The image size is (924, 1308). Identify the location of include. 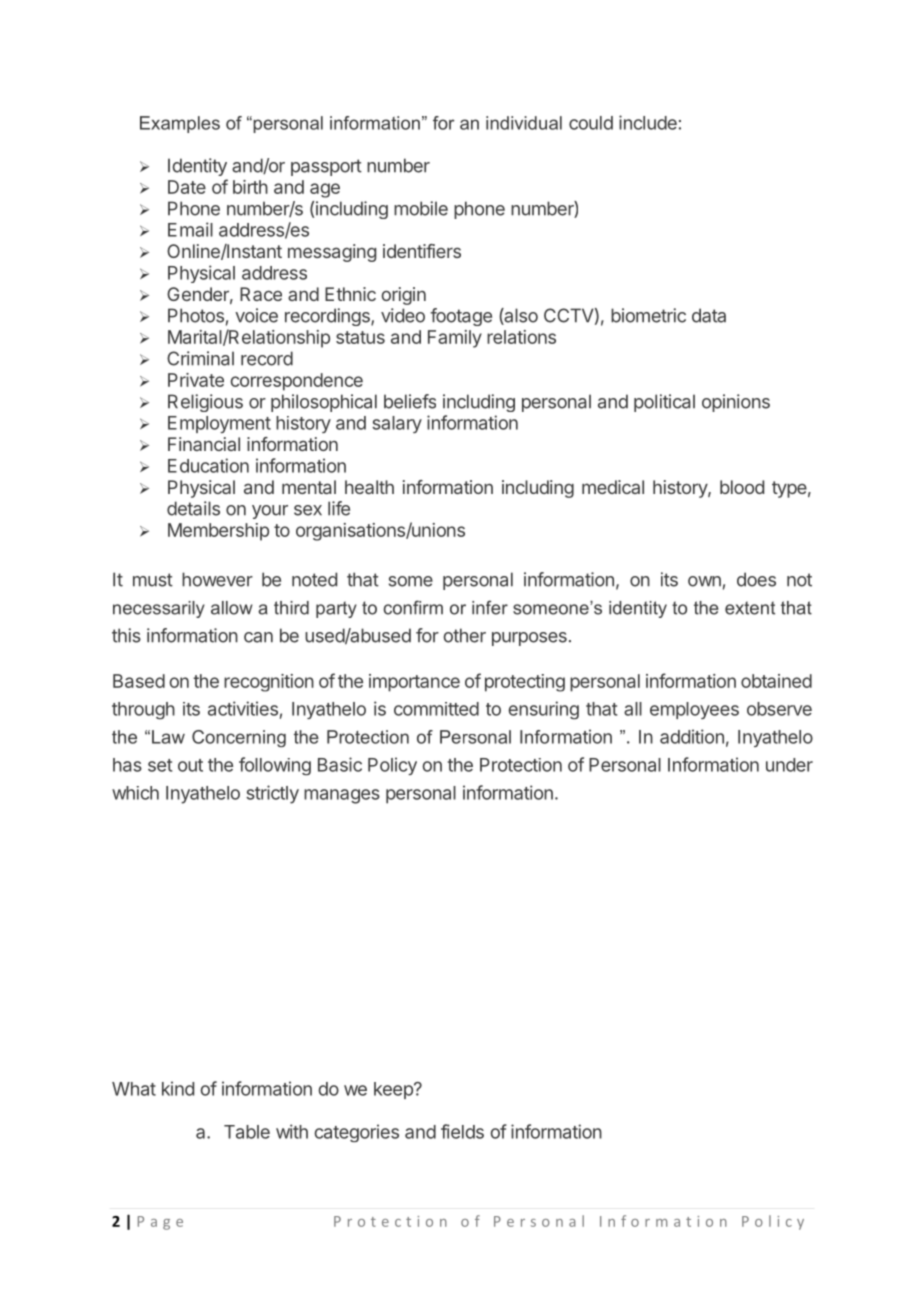
(648, 122).
